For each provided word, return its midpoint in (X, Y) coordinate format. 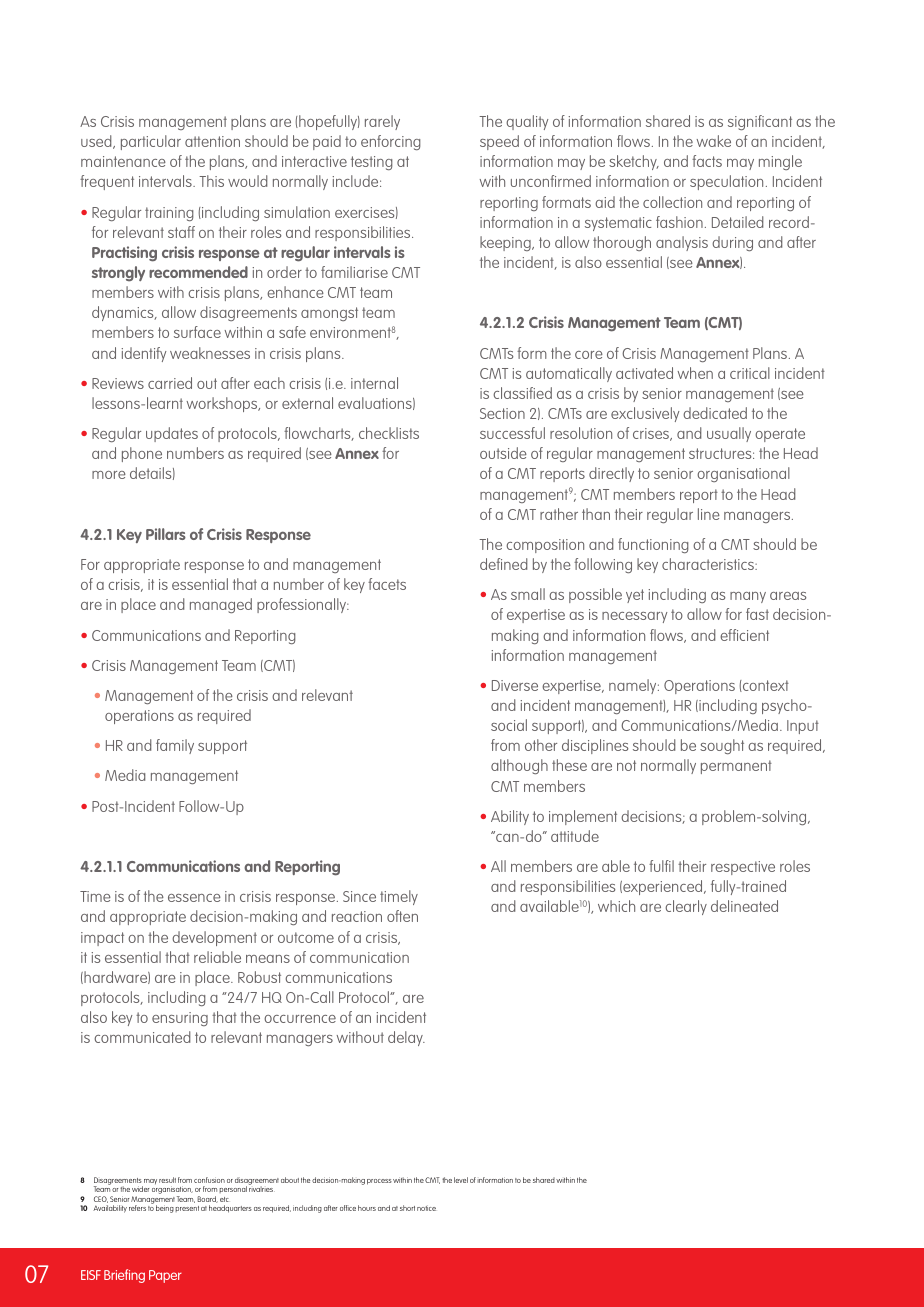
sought (722, 746)
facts (707, 161)
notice (426, 1208)
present (187, 1209)
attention (212, 141)
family (175, 746)
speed (499, 142)
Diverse (515, 685)
